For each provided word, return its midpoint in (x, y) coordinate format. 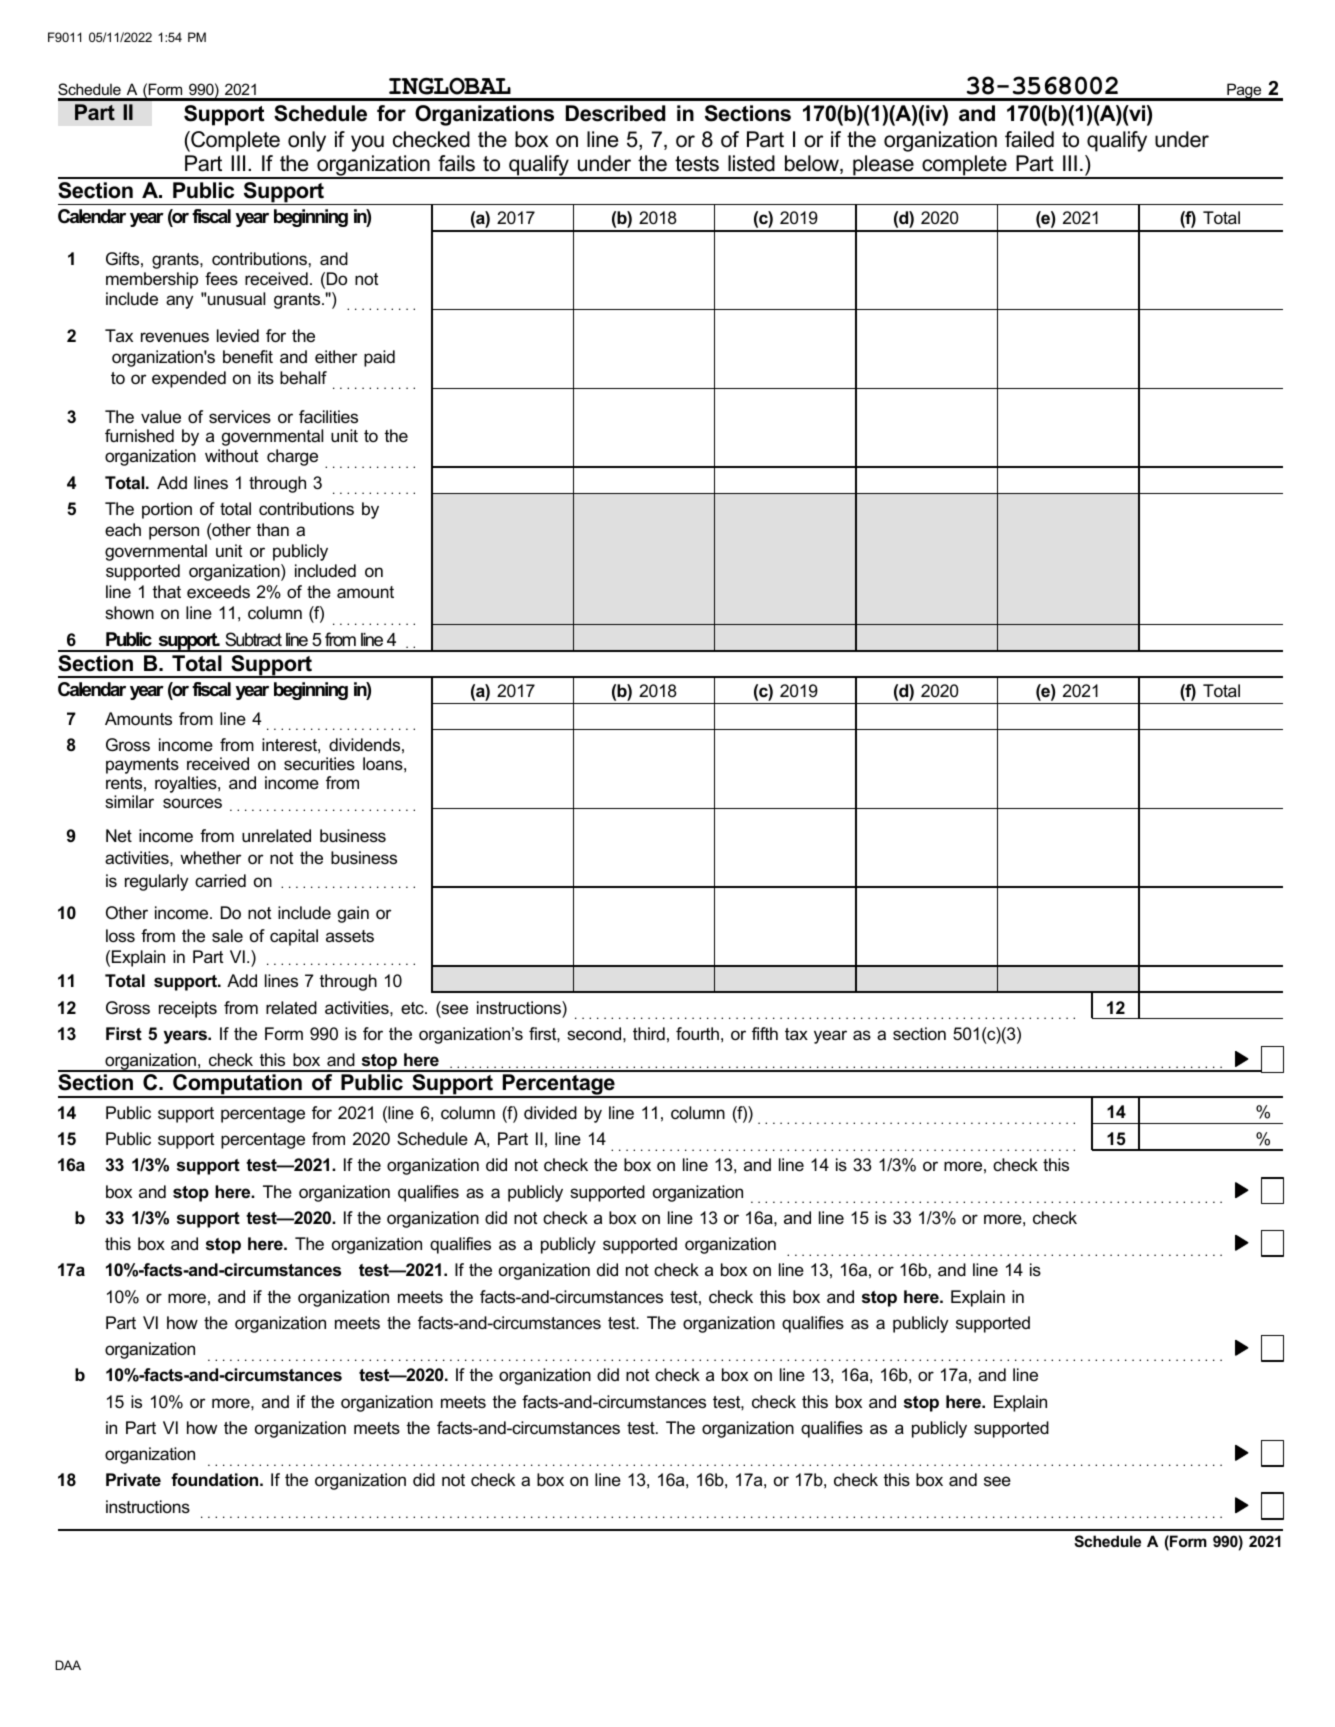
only (307, 141)
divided (550, 1112)
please (883, 167)
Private (133, 1480)
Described (615, 113)
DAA (68, 1665)
